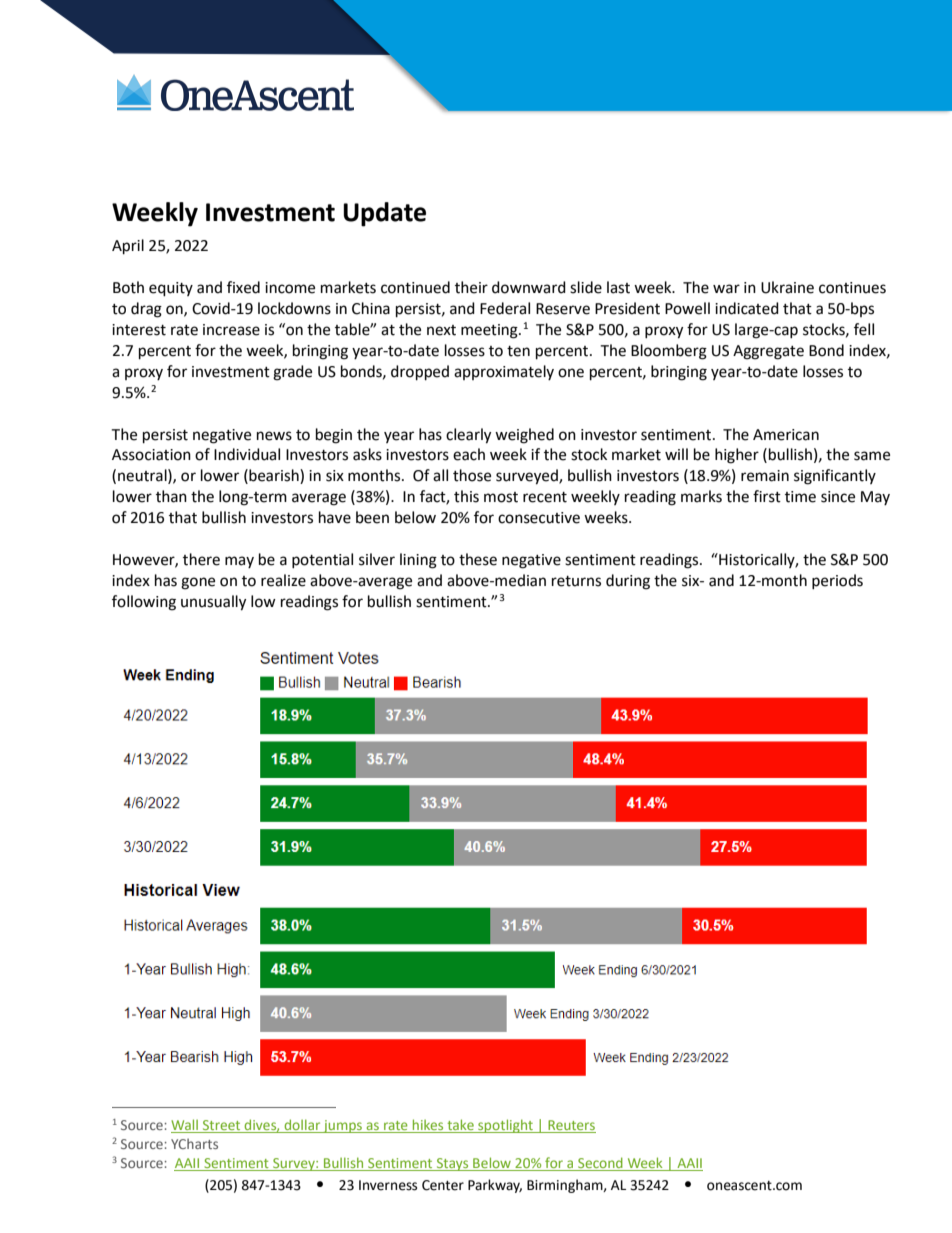  I want to click on there, so click(201, 559).
